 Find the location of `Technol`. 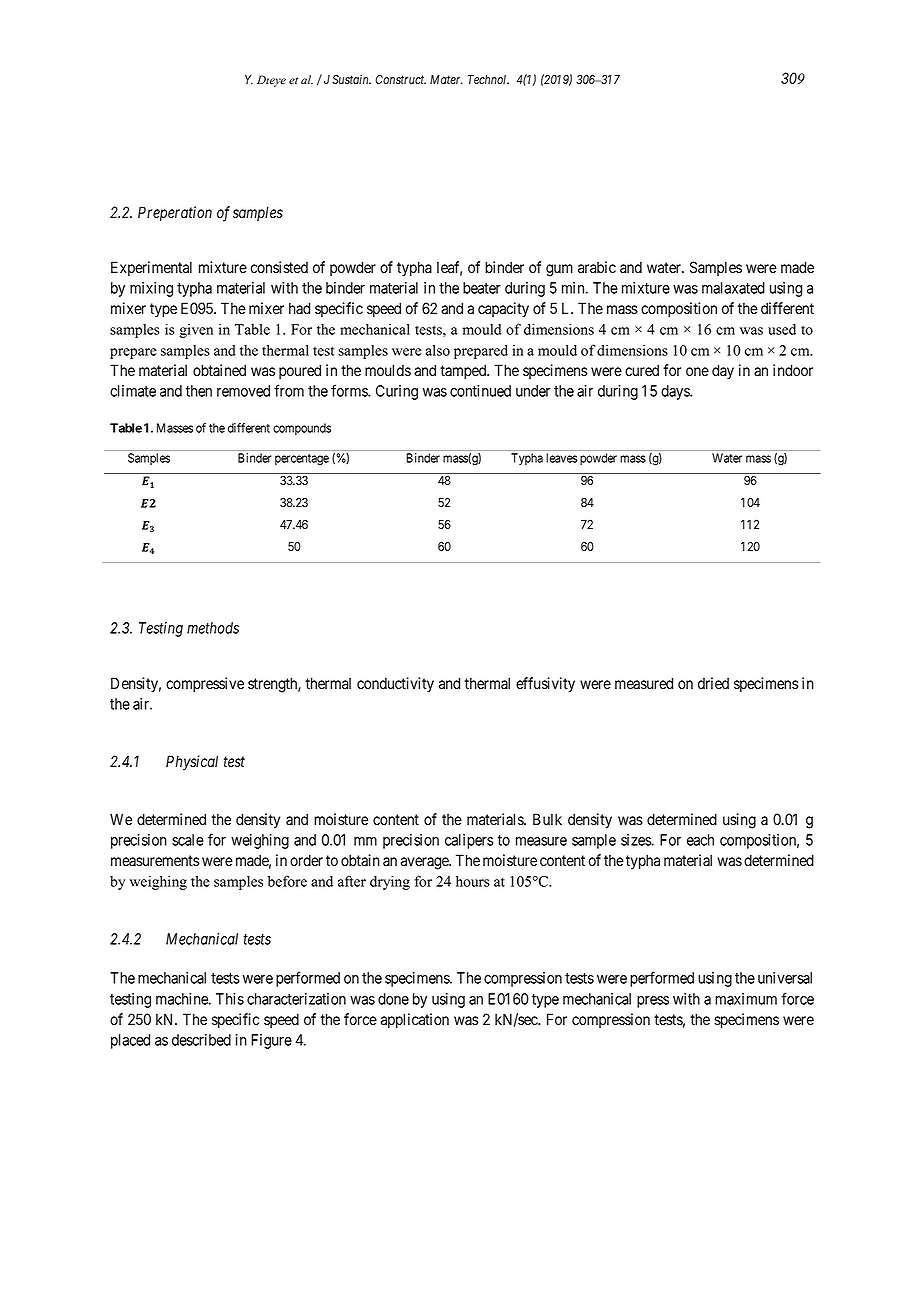

Technol is located at coordinates (488, 79).
